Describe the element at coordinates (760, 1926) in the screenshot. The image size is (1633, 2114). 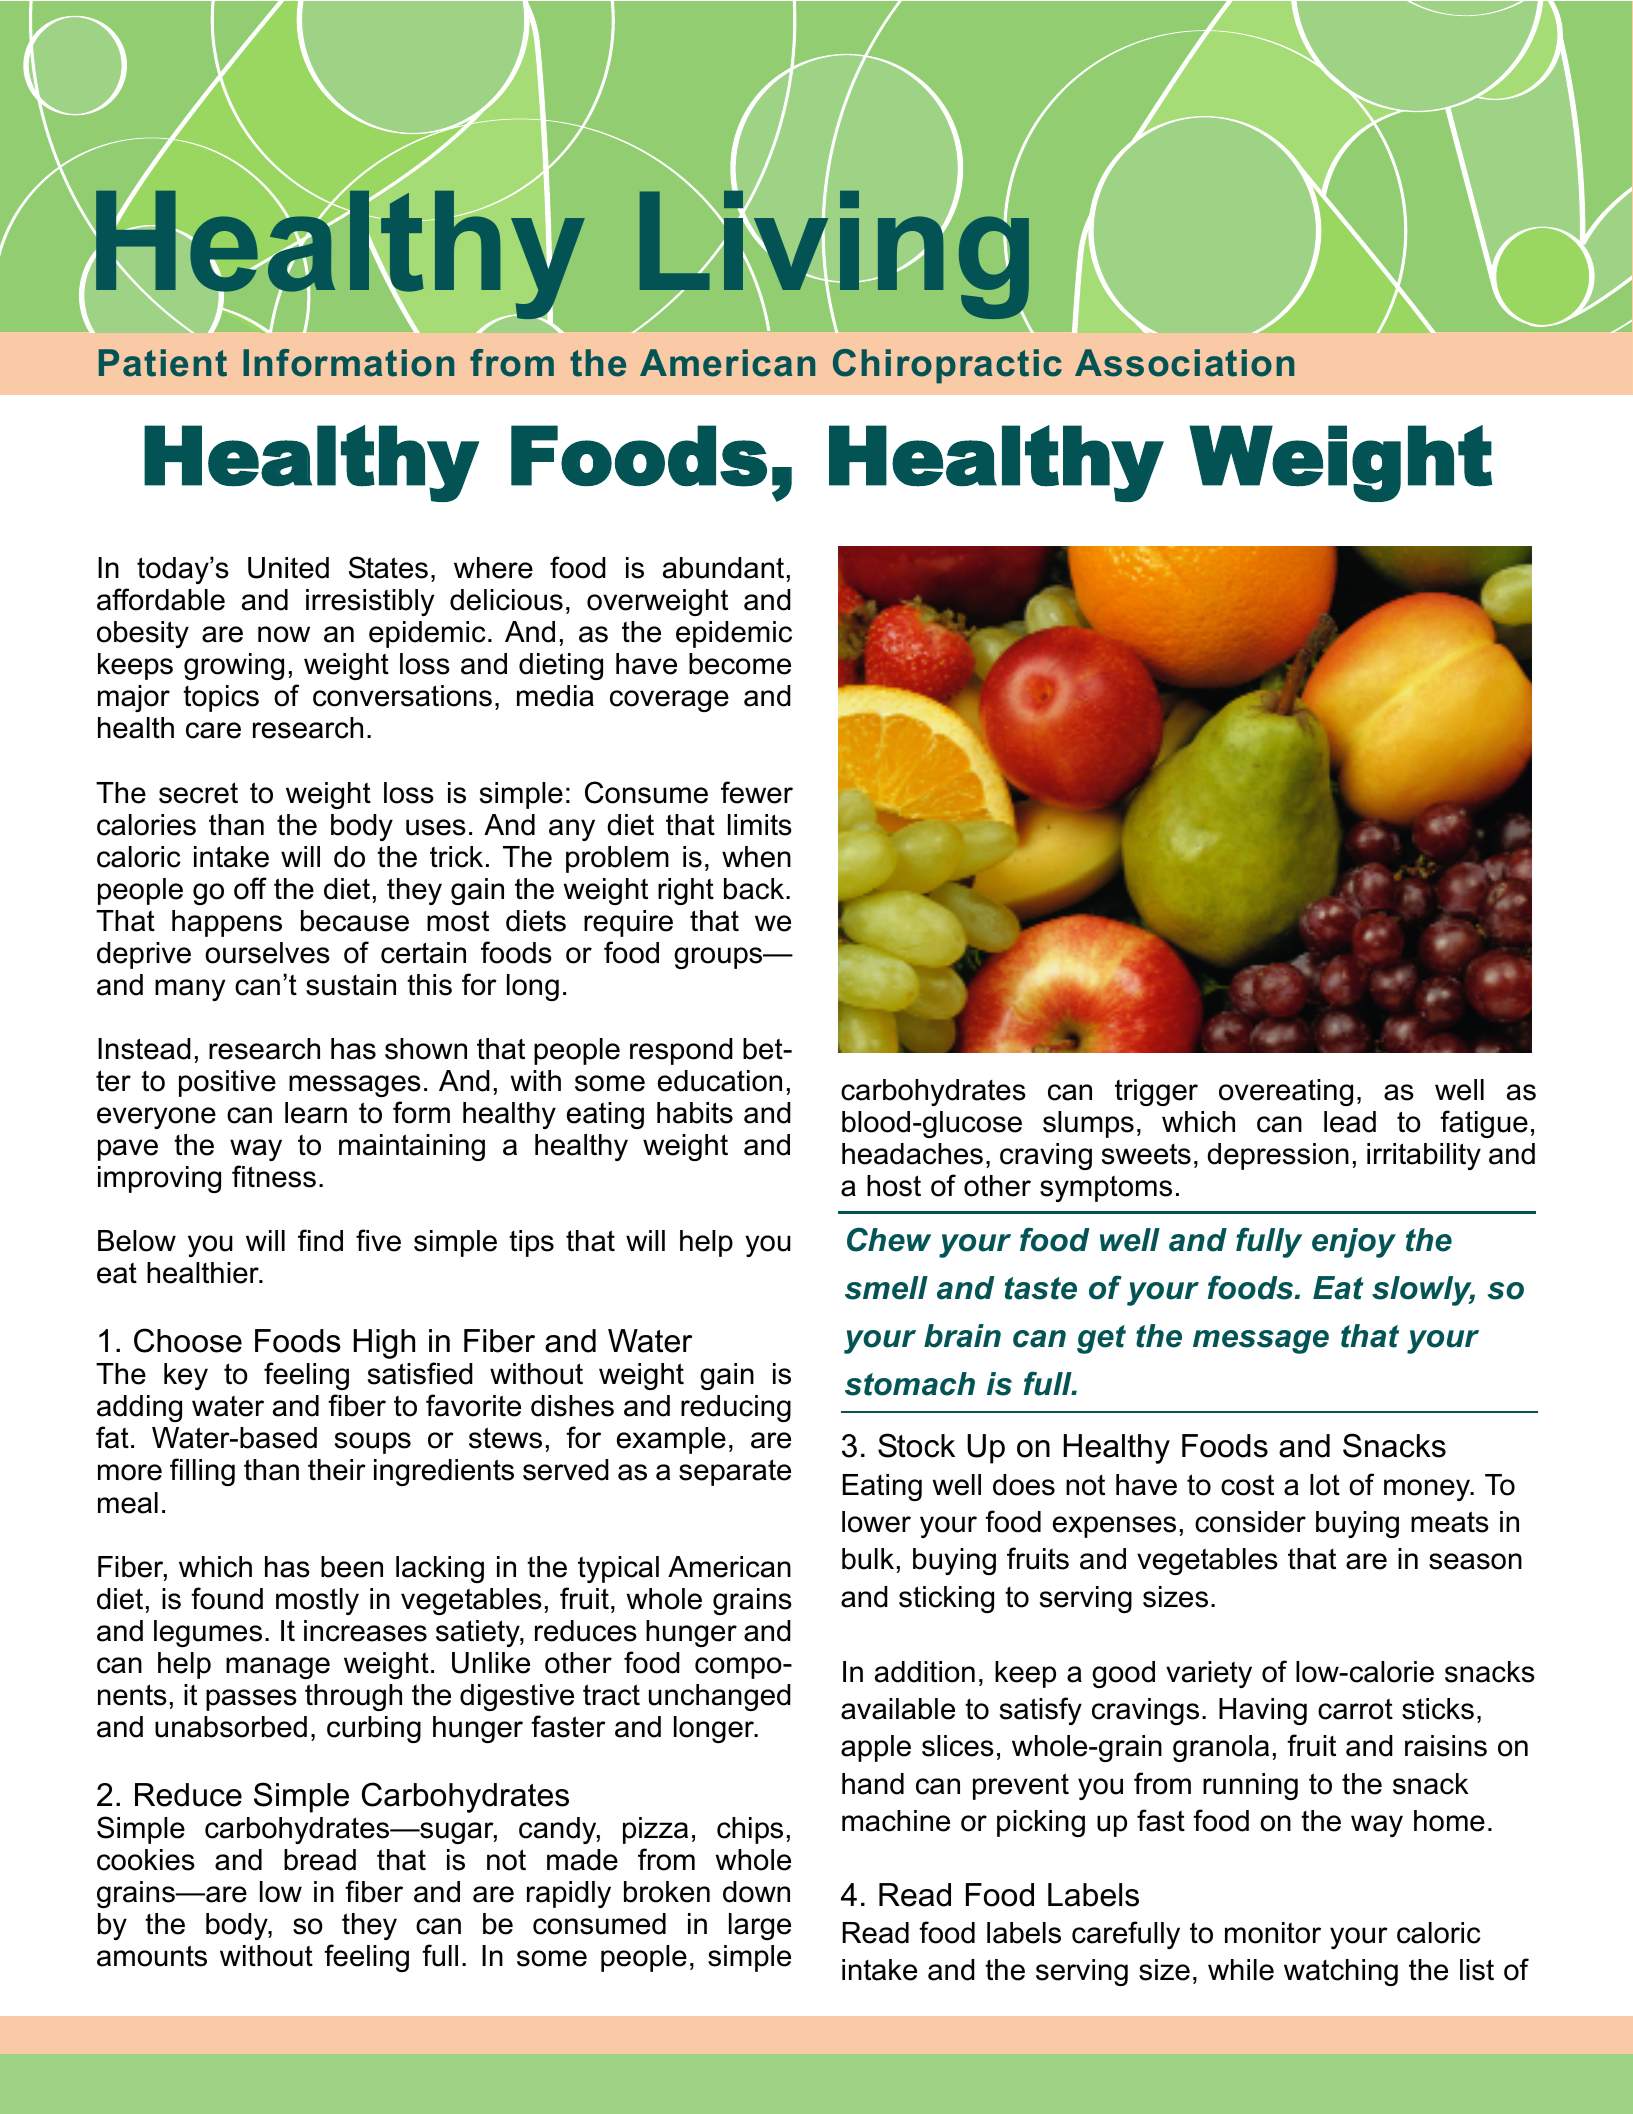
I see `large` at that location.
